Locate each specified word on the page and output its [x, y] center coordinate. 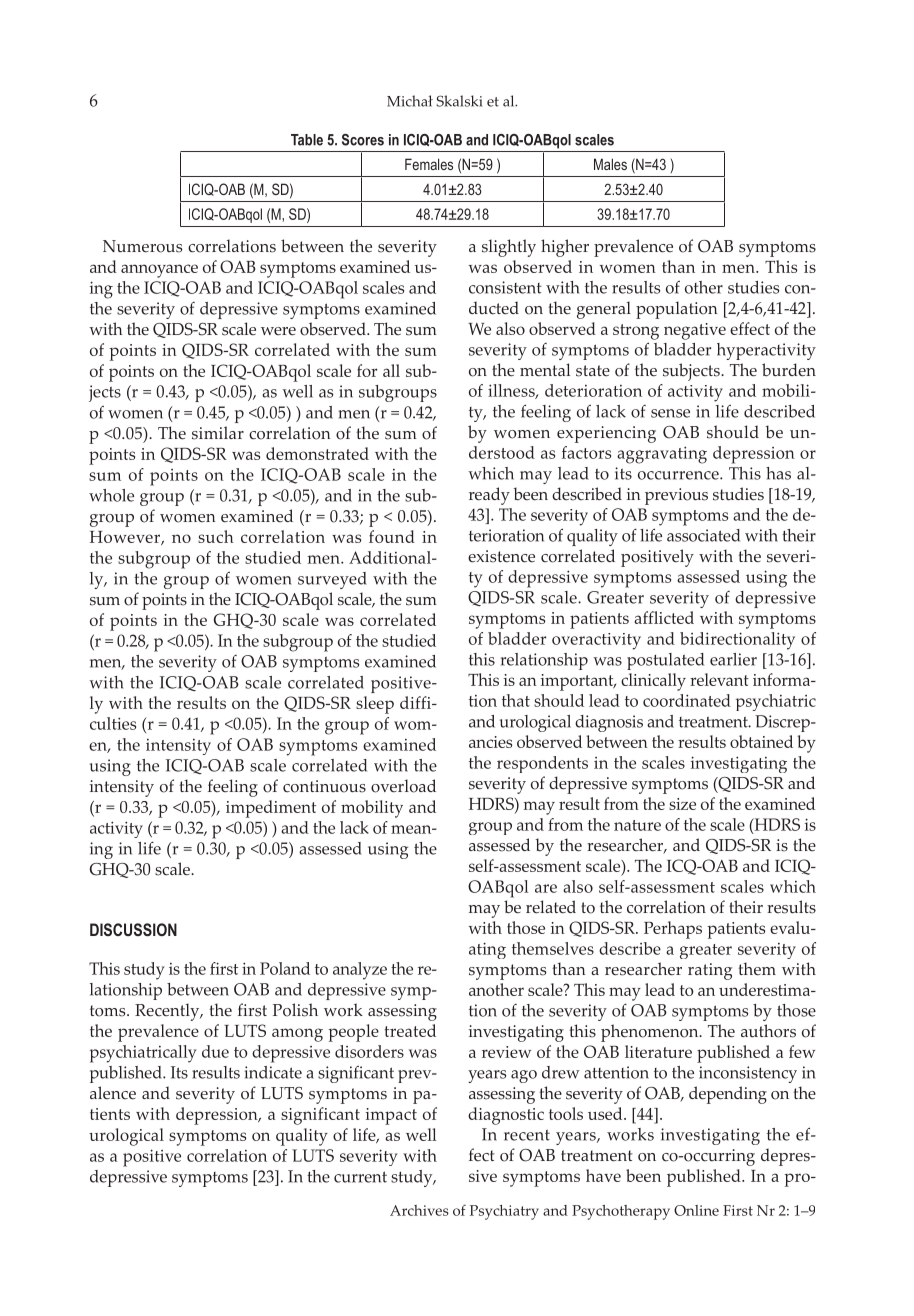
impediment [271, 809]
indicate [273, 1072]
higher [565, 248]
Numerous [142, 246]
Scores [363, 140]
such [216, 536]
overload [403, 786]
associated [703, 535]
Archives [419, 1210]
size [682, 804]
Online [696, 1210]
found [392, 536]
